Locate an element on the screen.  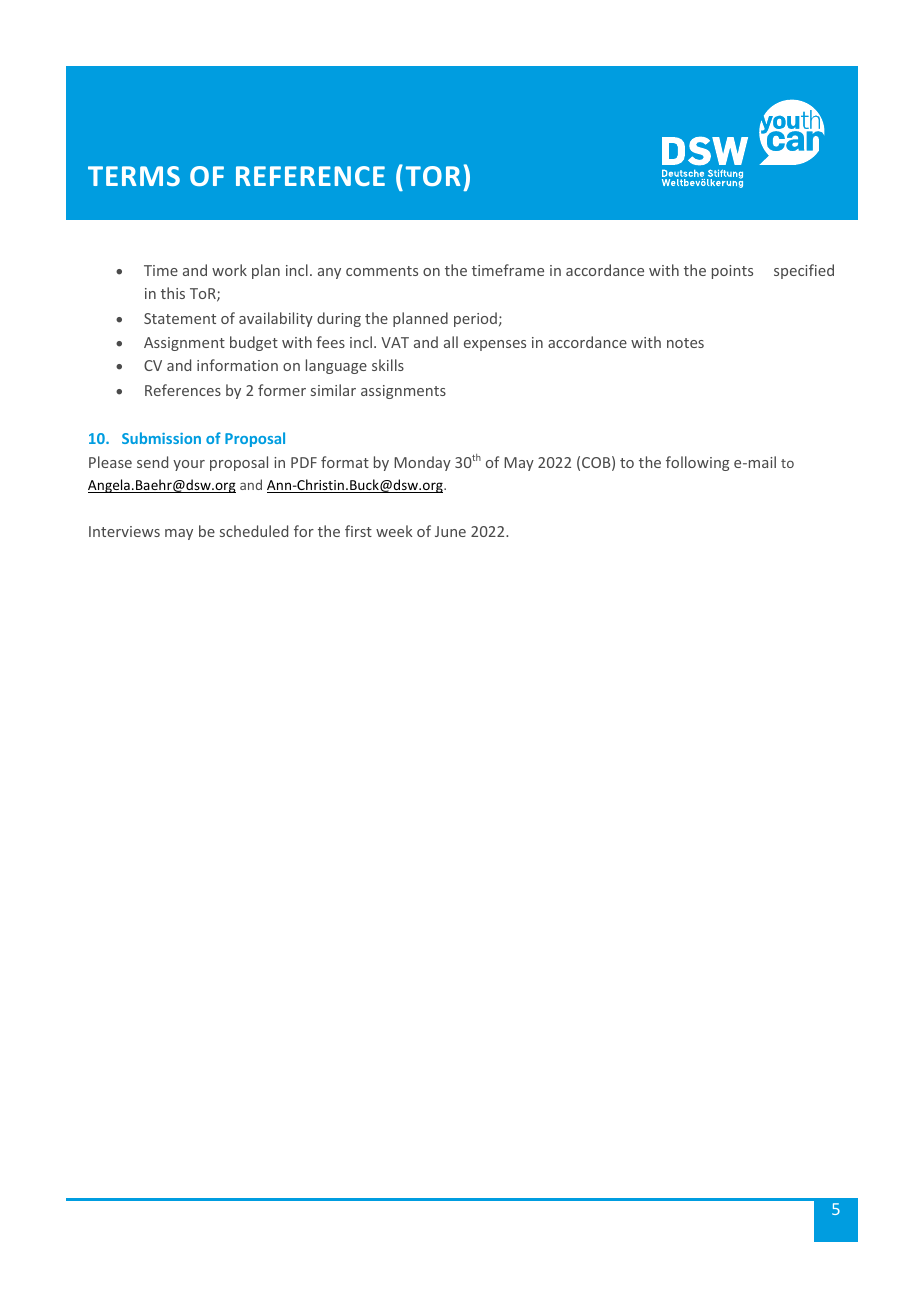
specified is located at coordinates (804, 271).
